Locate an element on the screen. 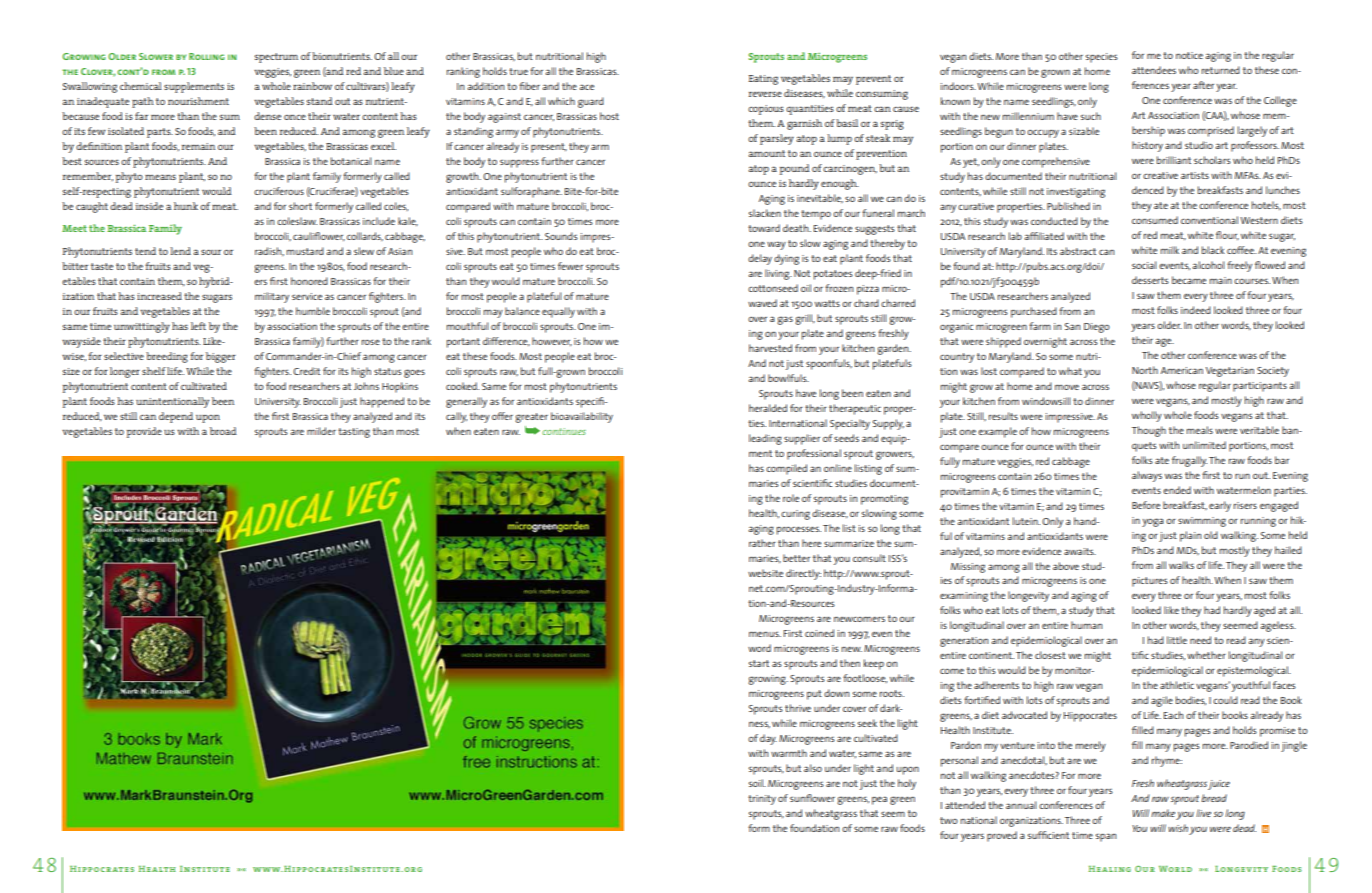 The width and height of the screenshot is (1372, 893). broad is located at coordinates (223, 431).
